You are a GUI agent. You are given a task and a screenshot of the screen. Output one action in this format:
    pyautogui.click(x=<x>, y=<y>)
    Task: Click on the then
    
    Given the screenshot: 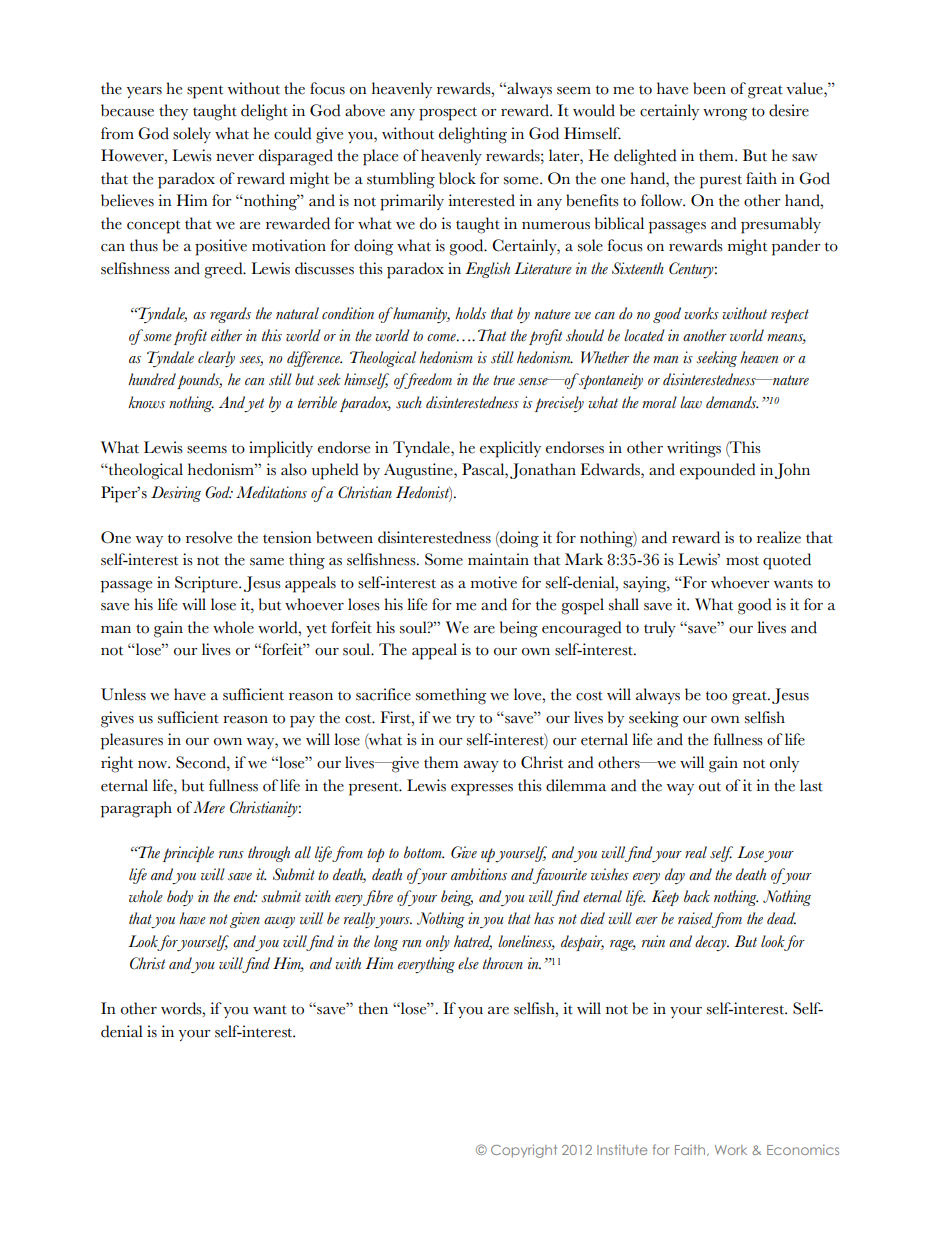 What is the action you would take?
    pyautogui.click(x=373, y=1008)
